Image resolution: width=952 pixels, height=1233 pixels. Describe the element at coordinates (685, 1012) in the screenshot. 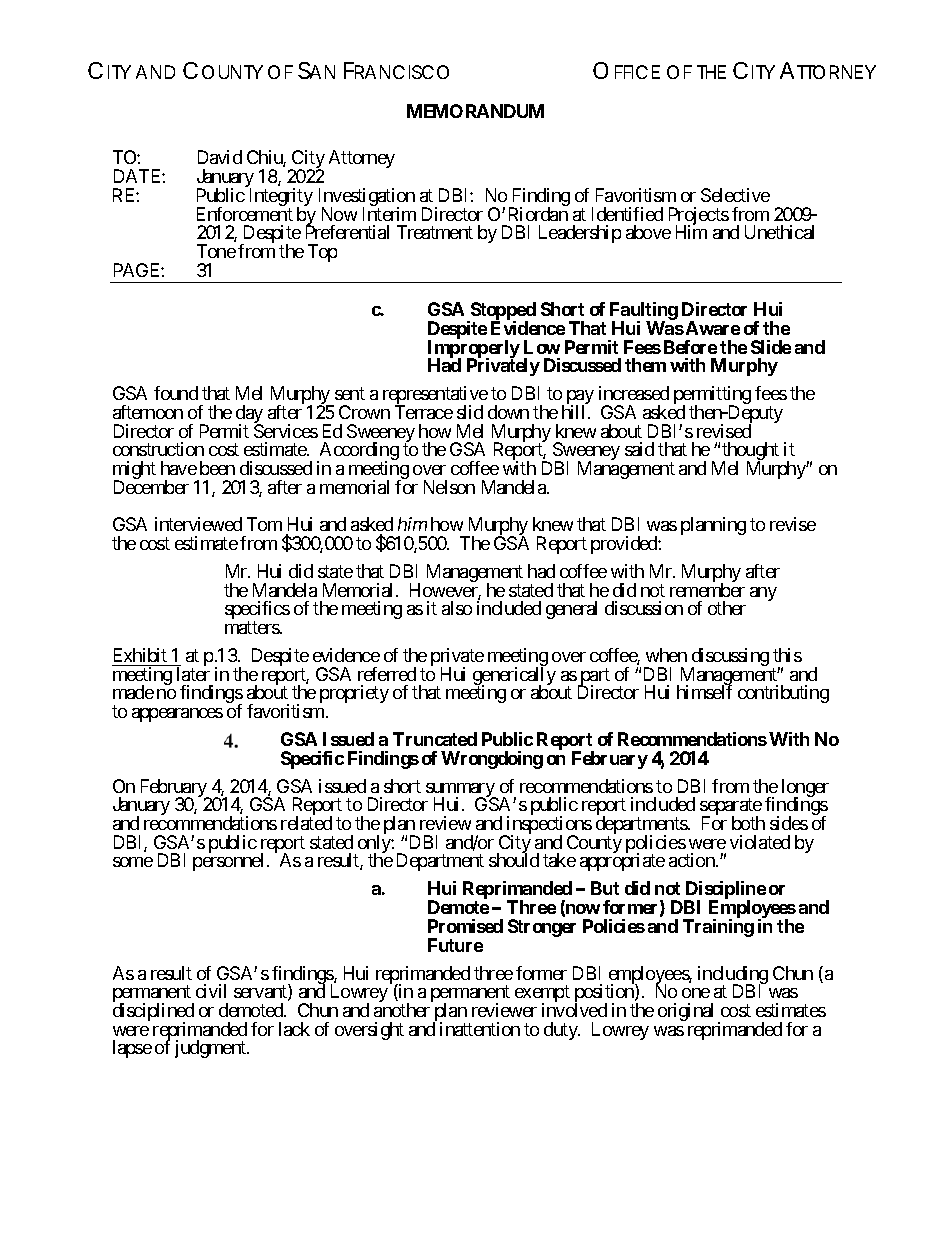

I see `original` at that location.
